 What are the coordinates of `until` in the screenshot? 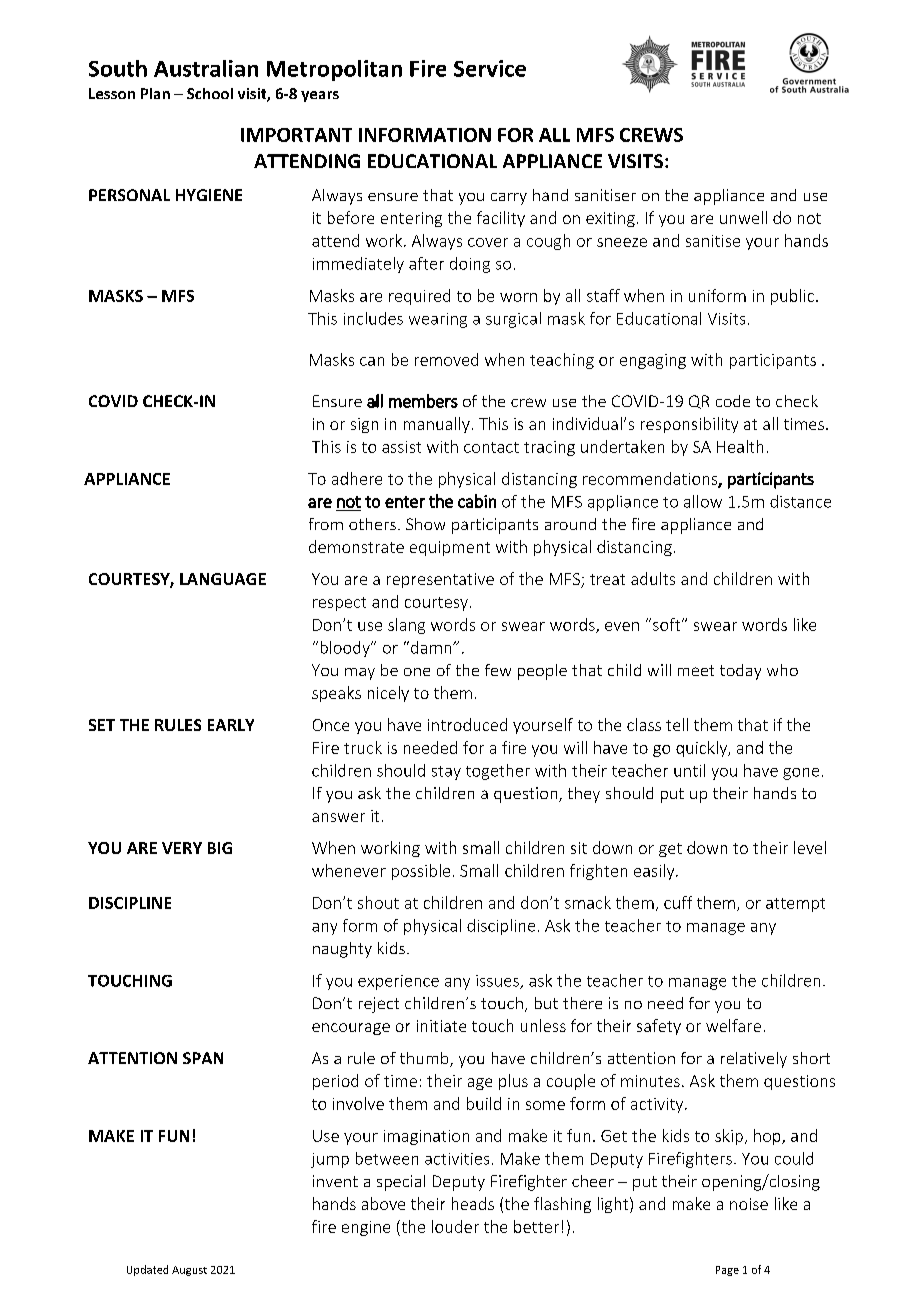 It's located at (689, 770).
